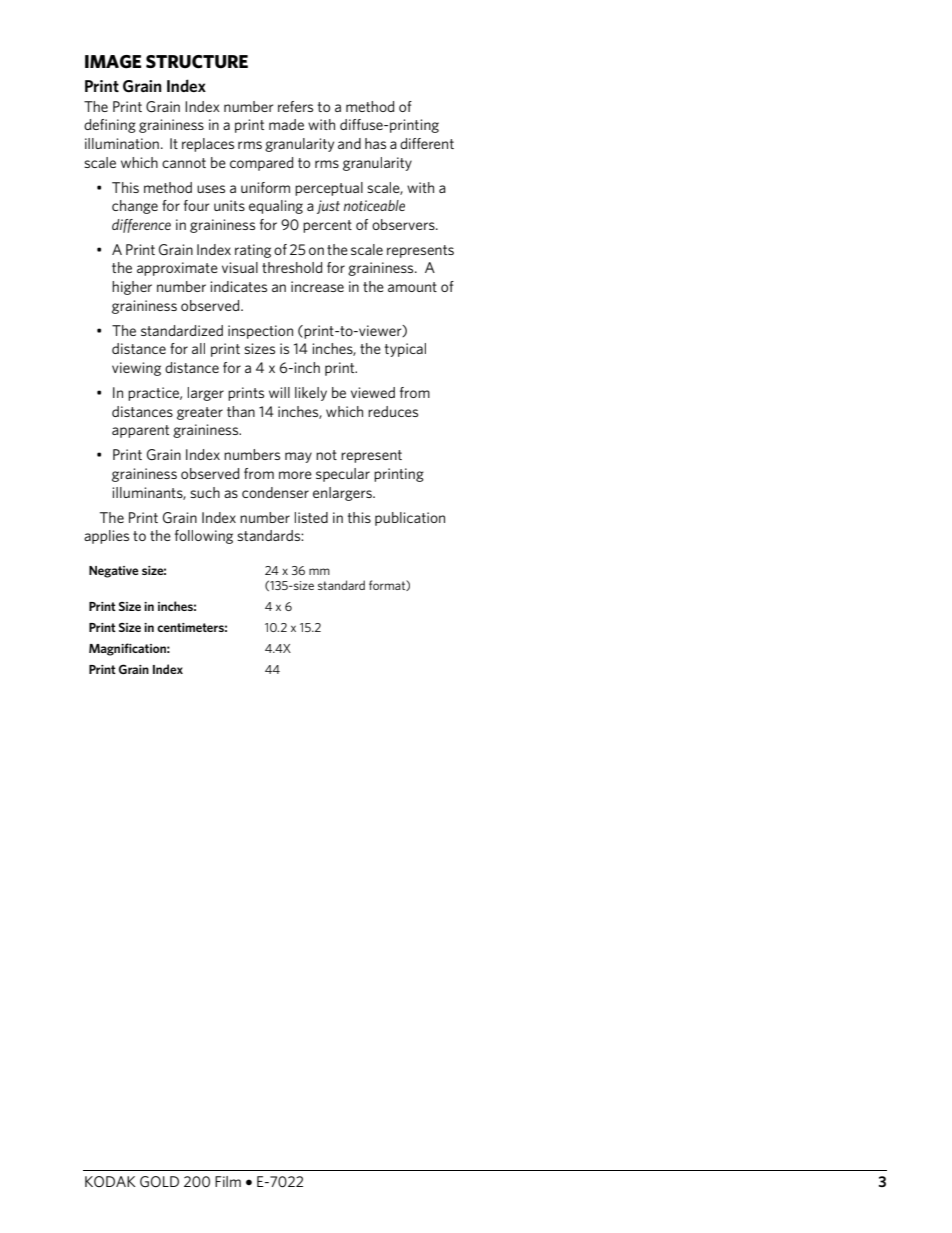  What do you see at coordinates (110, 1181) in the screenshot?
I see `KODAK` at bounding box center [110, 1181].
